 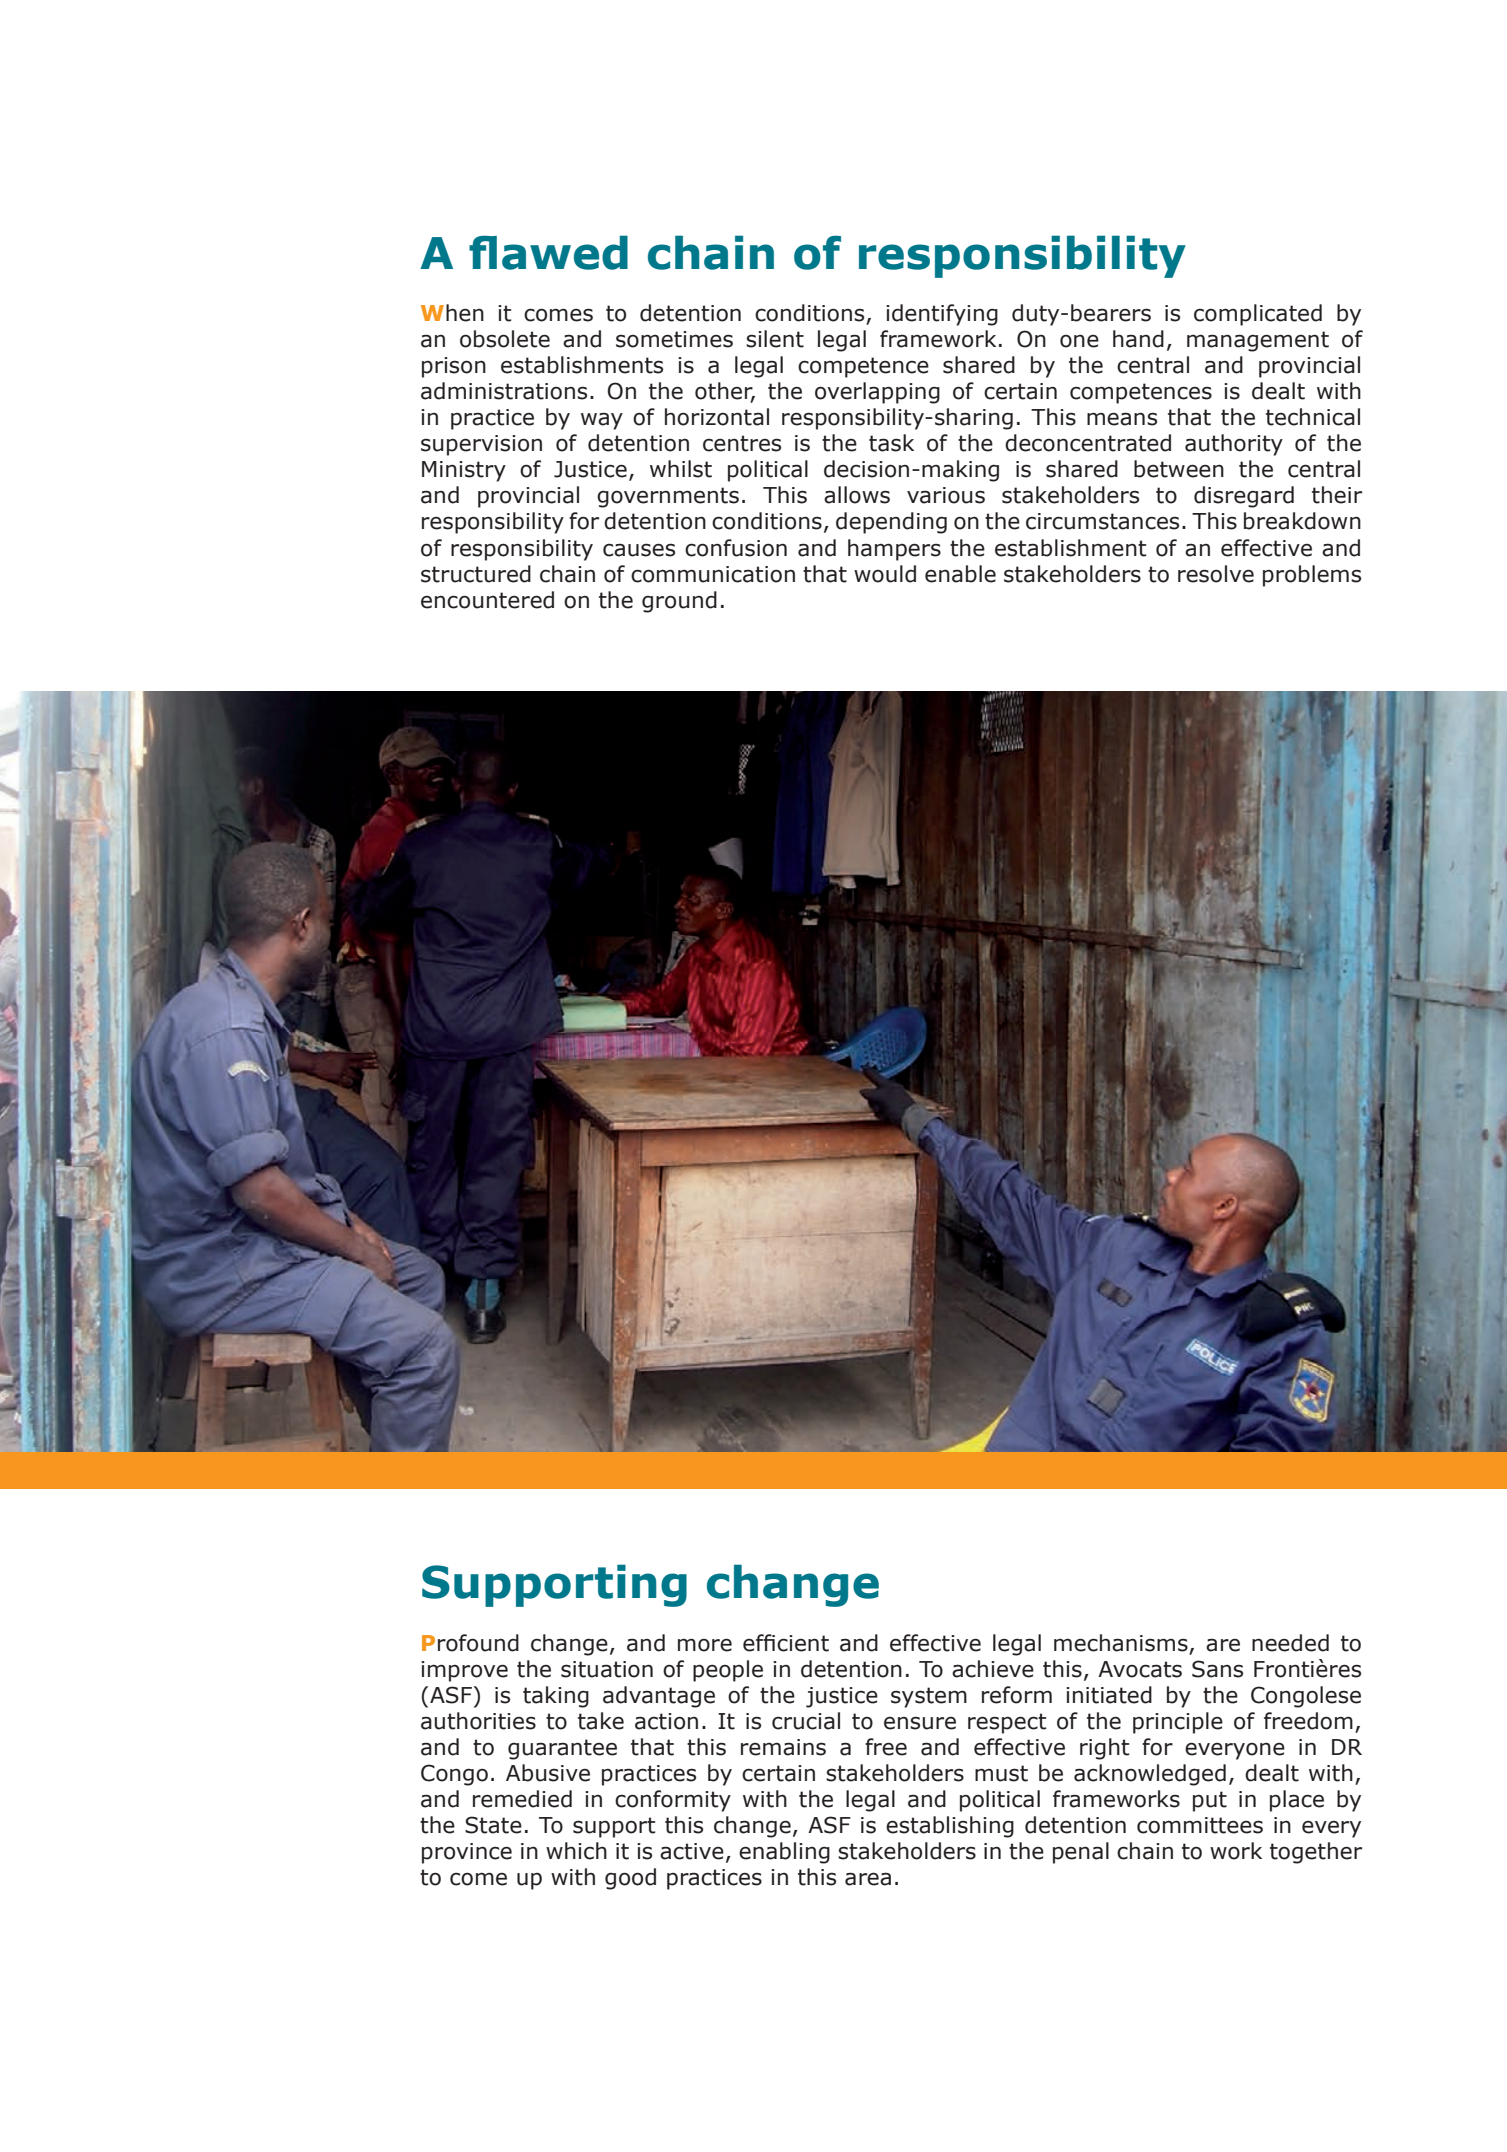 What do you see at coordinates (950, 1827) in the screenshot?
I see `establishing` at bounding box center [950, 1827].
